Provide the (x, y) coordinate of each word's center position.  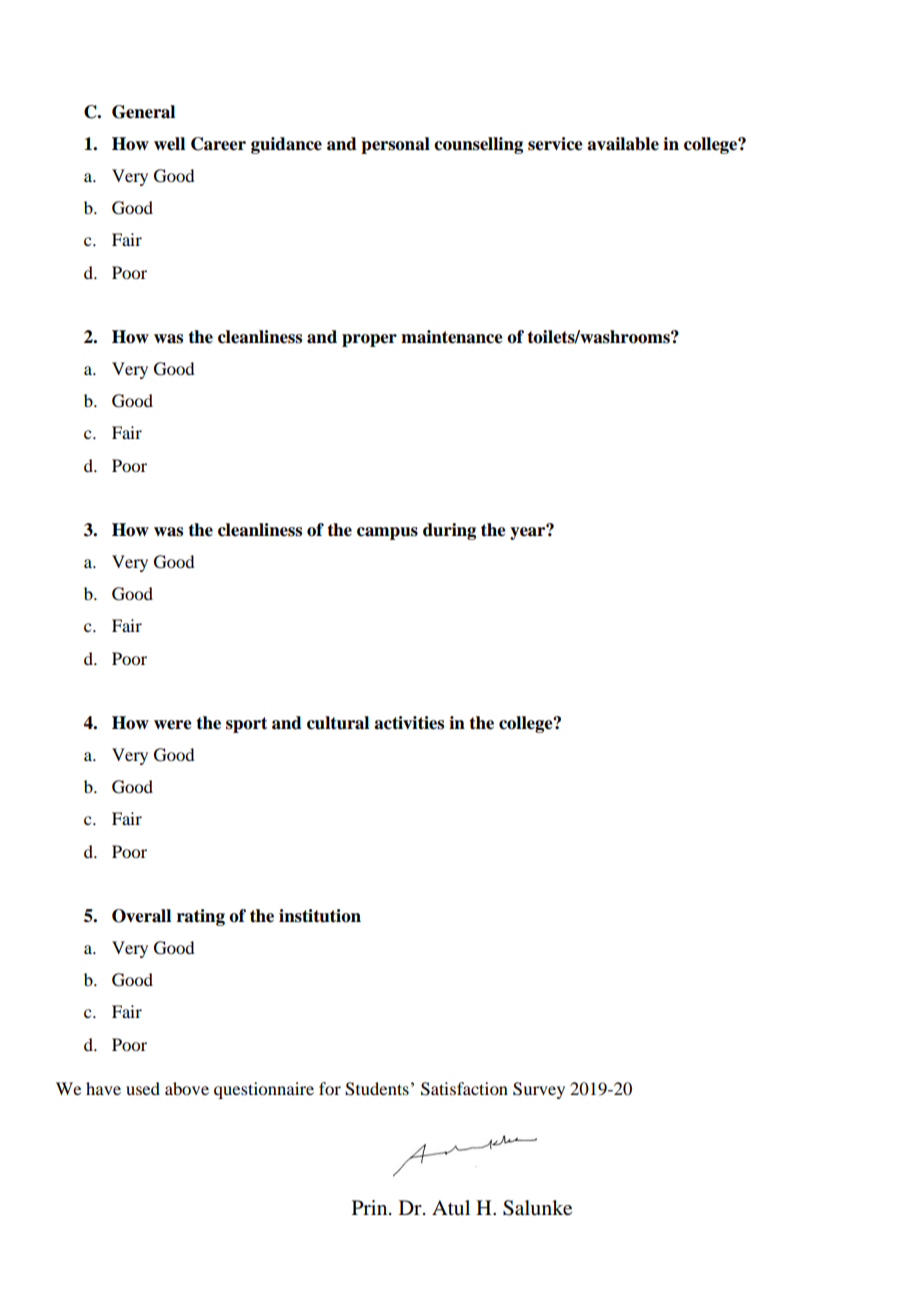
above (187, 1088)
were (173, 725)
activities (409, 723)
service (555, 144)
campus (387, 533)
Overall (141, 916)
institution (320, 916)
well (169, 144)
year (529, 532)
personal (395, 145)
